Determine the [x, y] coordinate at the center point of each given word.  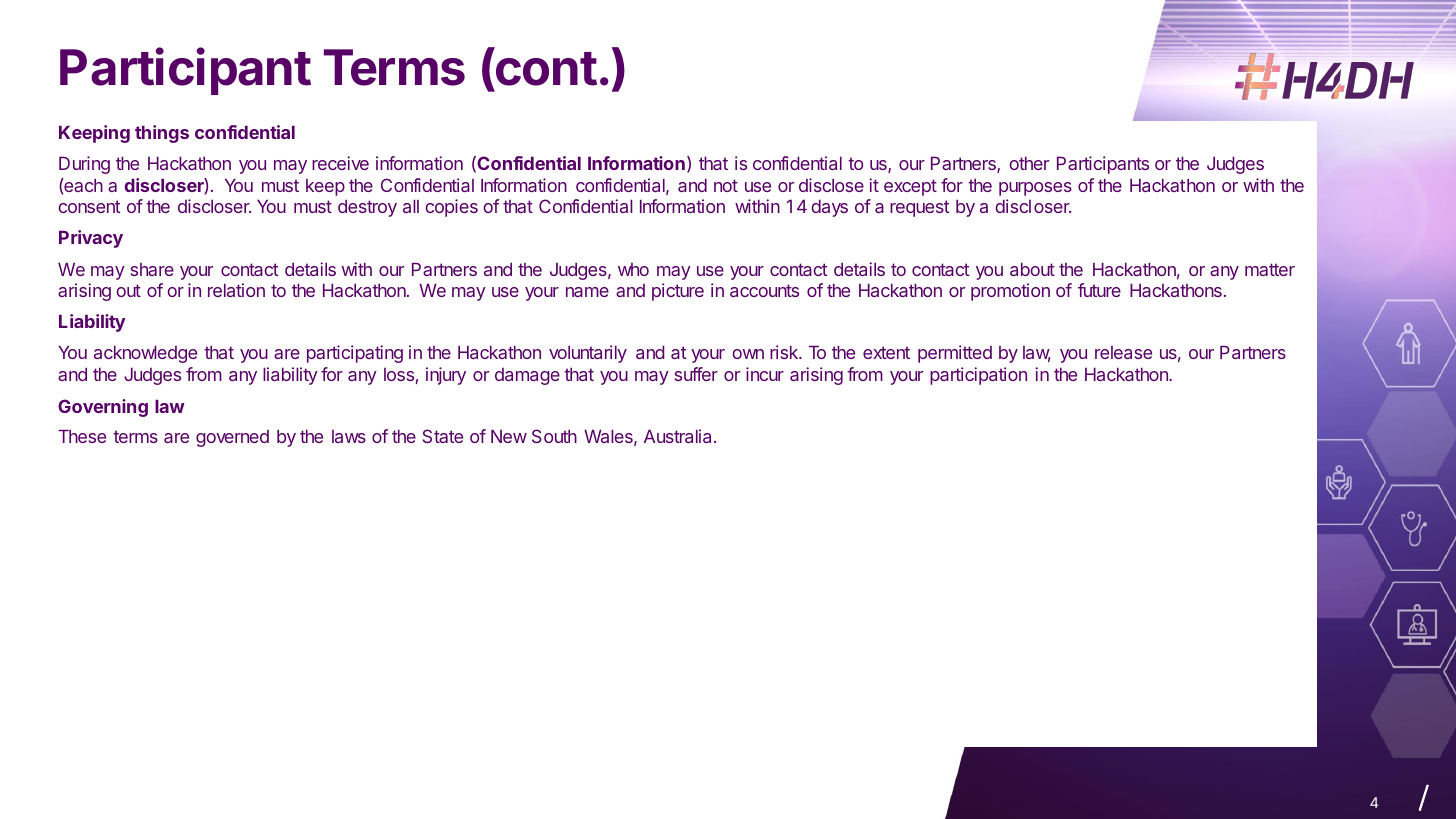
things [162, 134]
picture [678, 292]
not [726, 185]
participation [978, 376]
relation [236, 290]
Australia [679, 436]
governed [232, 438]
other [1029, 163]
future [1099, 290]
